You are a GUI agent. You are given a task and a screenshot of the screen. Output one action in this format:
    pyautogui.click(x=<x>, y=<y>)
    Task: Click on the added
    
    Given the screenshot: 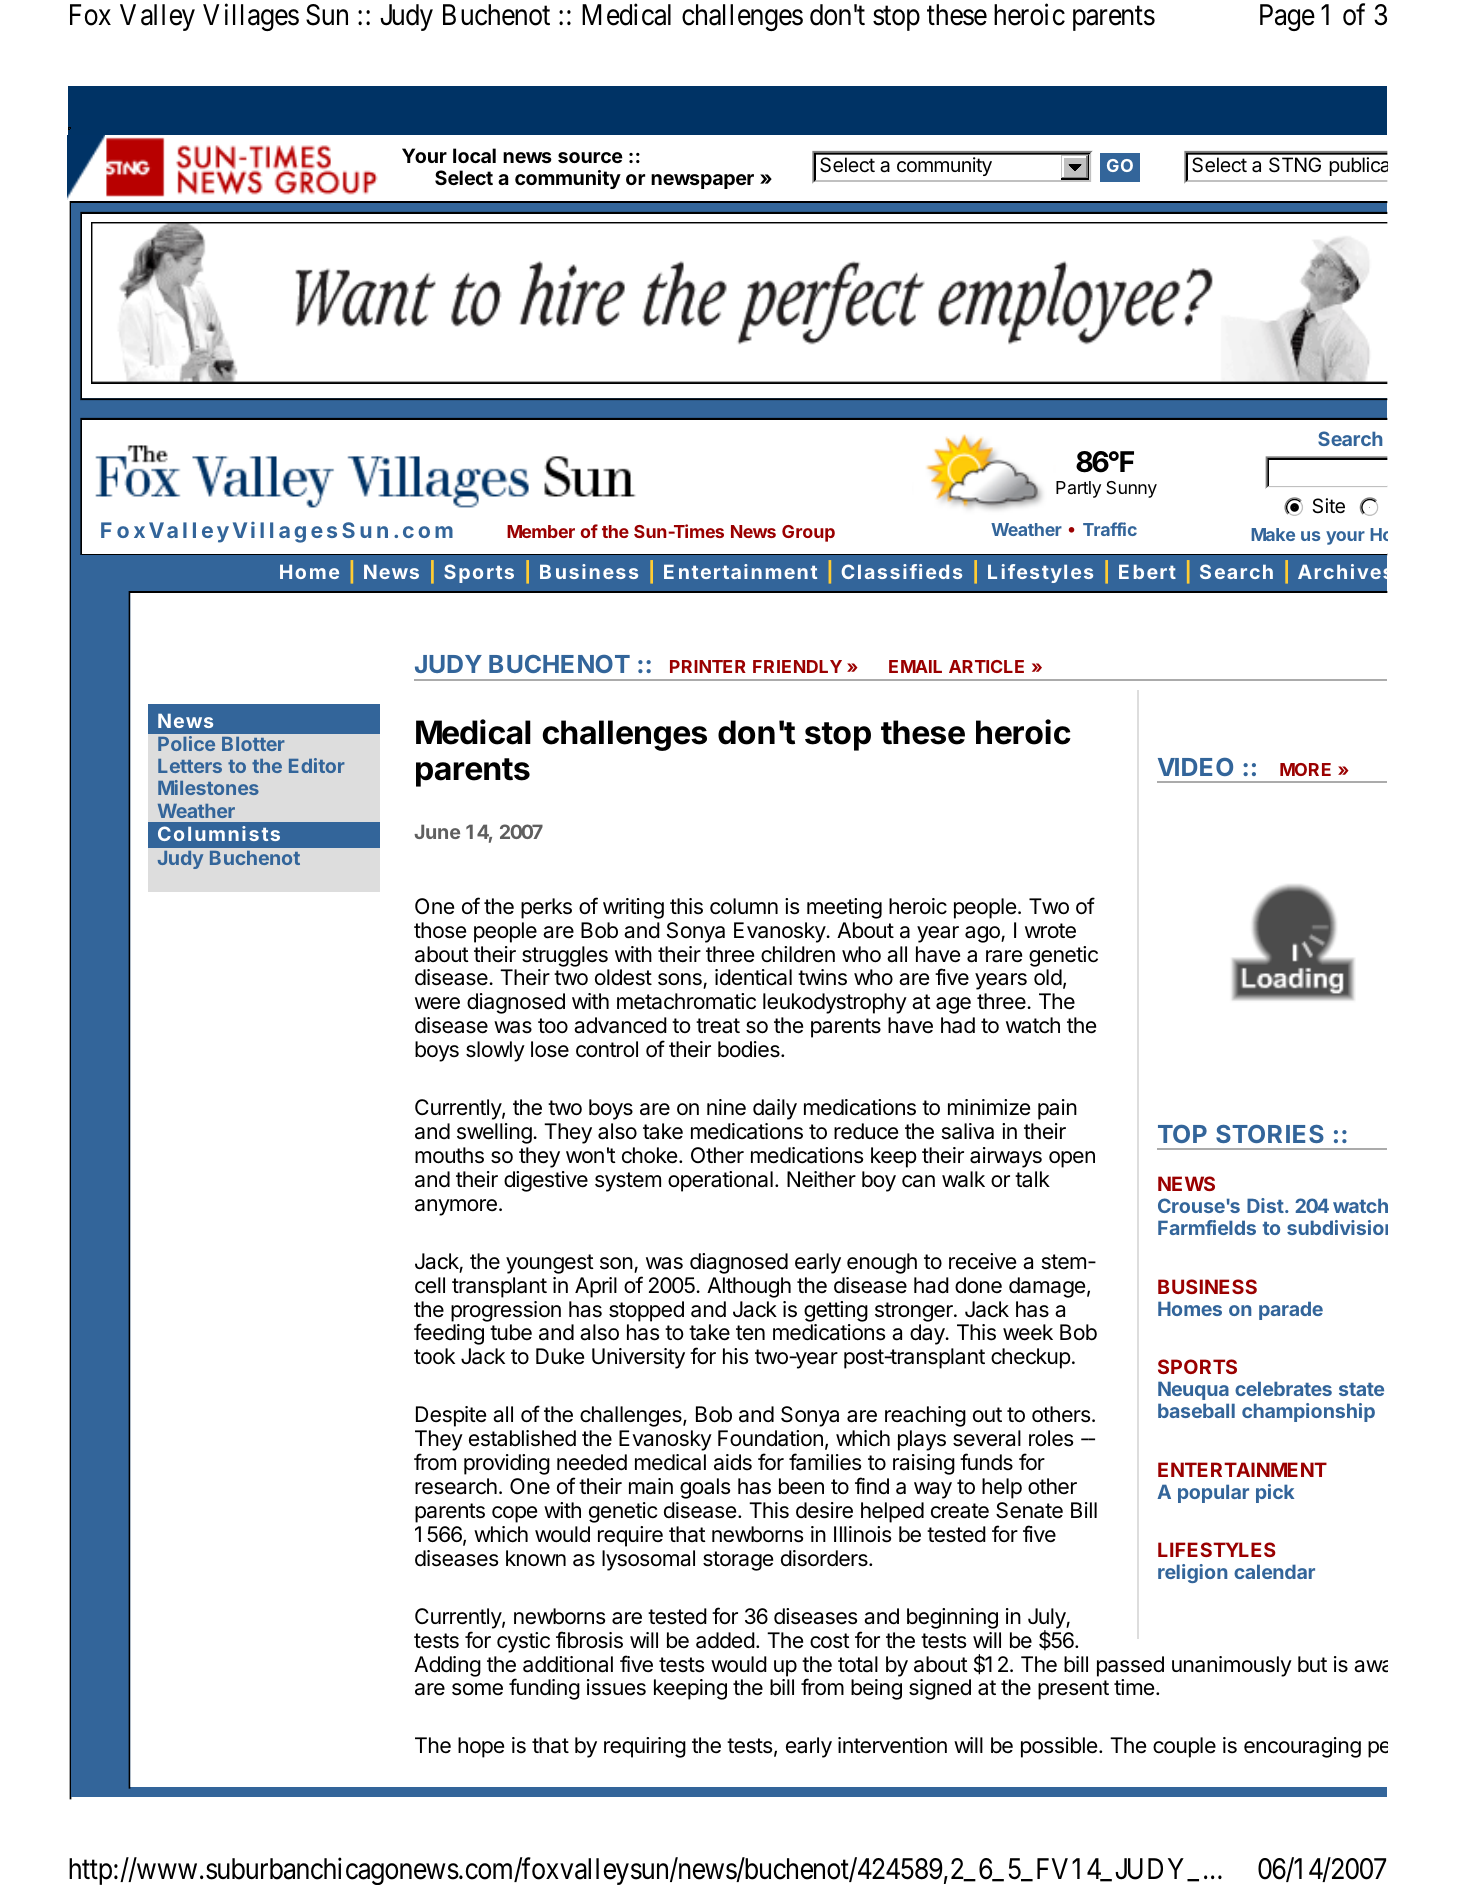 What is the action you would take?
    pyautogui.click(x=725, y=1640)
